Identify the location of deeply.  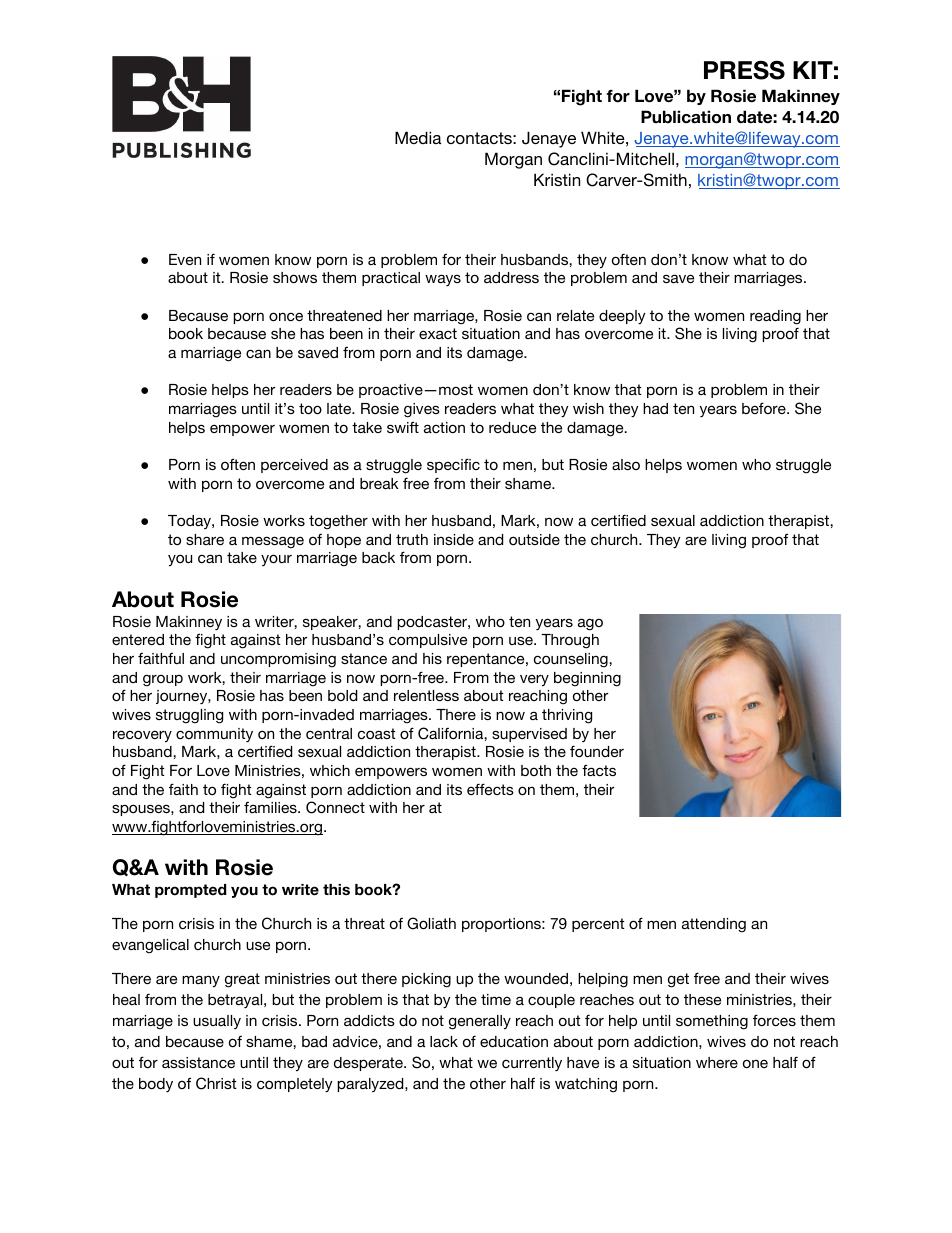
(622, 317).
